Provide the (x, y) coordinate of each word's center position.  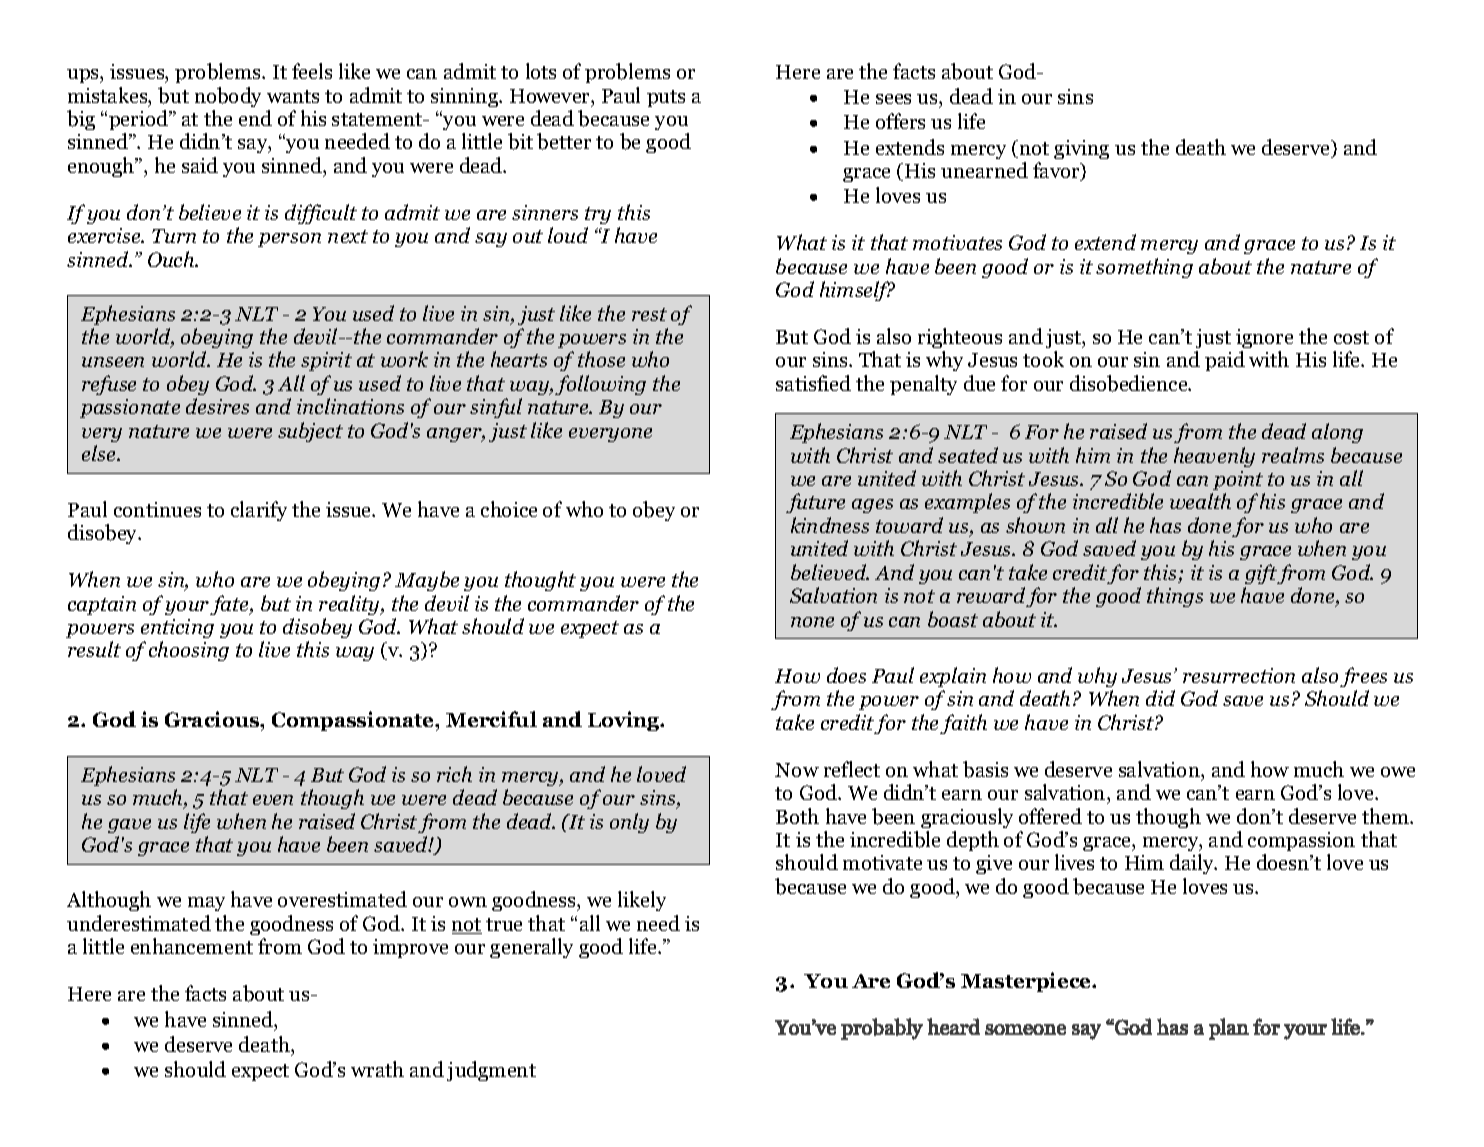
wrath (377, 1069)
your (188, 608)
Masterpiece (1027, 982)
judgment (491, 1071)
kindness (830, 525)
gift (1261, 574)
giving (1081, 149)
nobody (228, 97)
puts (666, 98)
